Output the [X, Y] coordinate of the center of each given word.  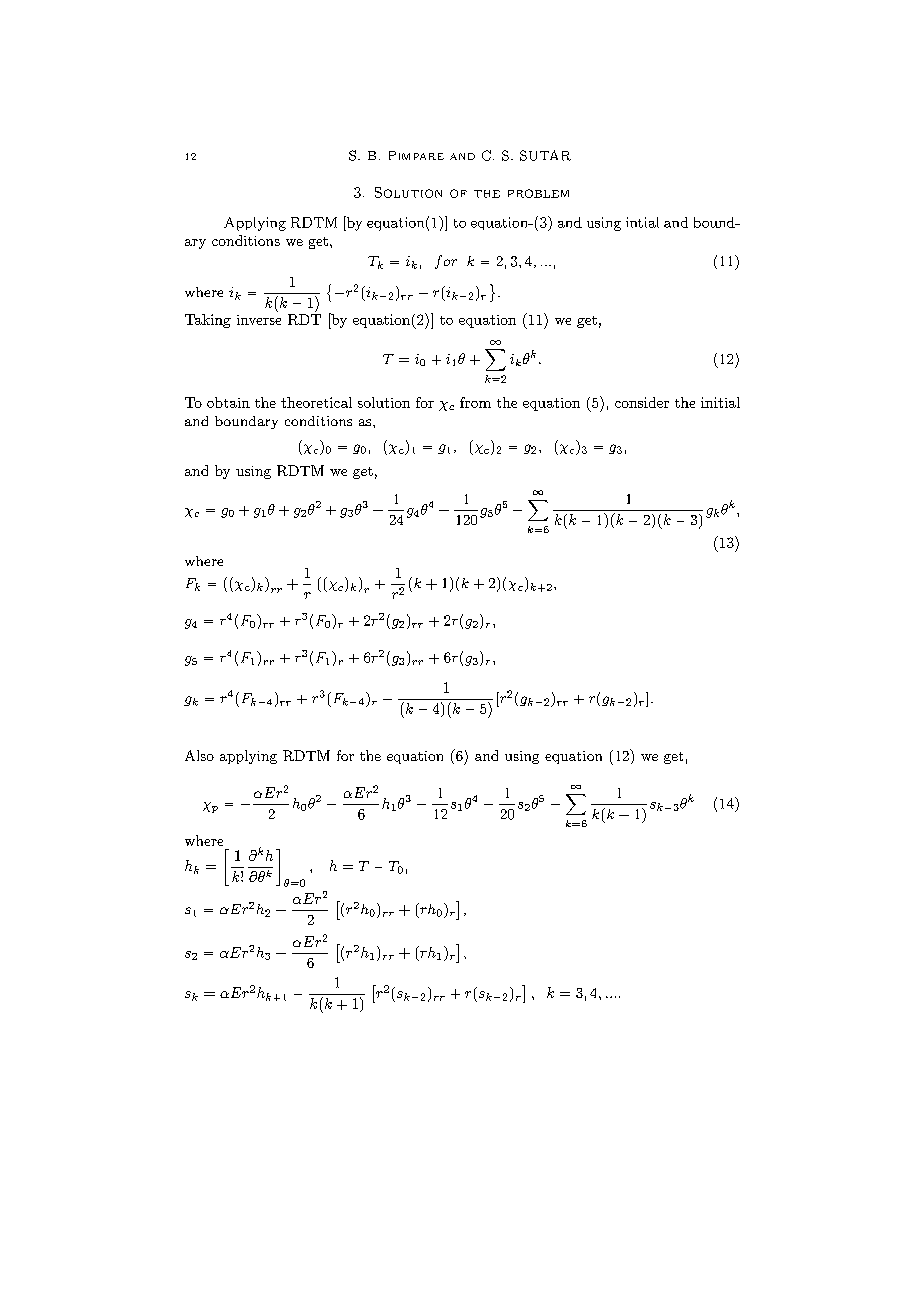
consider [642, 402]
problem [538, 193]
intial [642, 222]
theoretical [316, 402]
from [475, 402]
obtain [228, 402]
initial [720, 402]
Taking [208, 321]
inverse [259, 320]
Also [199, 755]
